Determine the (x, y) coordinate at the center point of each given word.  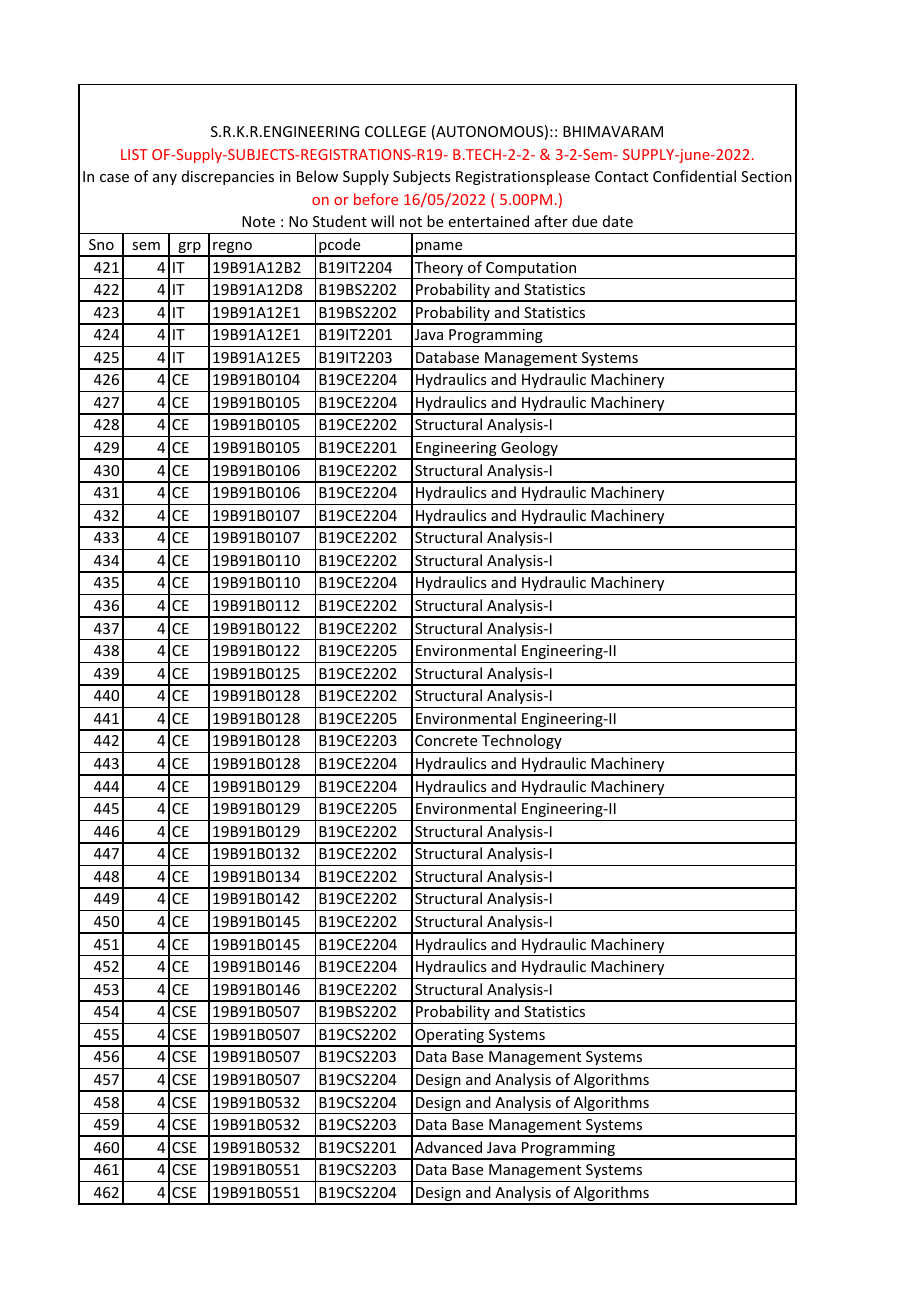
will (382, 221)
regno (232, 249)
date (618, 221)
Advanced (448, 1147)
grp (189, 249)
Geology (529, 450)
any (165, 179)
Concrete (446, 740)
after (551, 221)
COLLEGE (395, 131)
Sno (101, 244)
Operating (449, 1037)
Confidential (694, 176)
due (584, 221)
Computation (531, 270)
